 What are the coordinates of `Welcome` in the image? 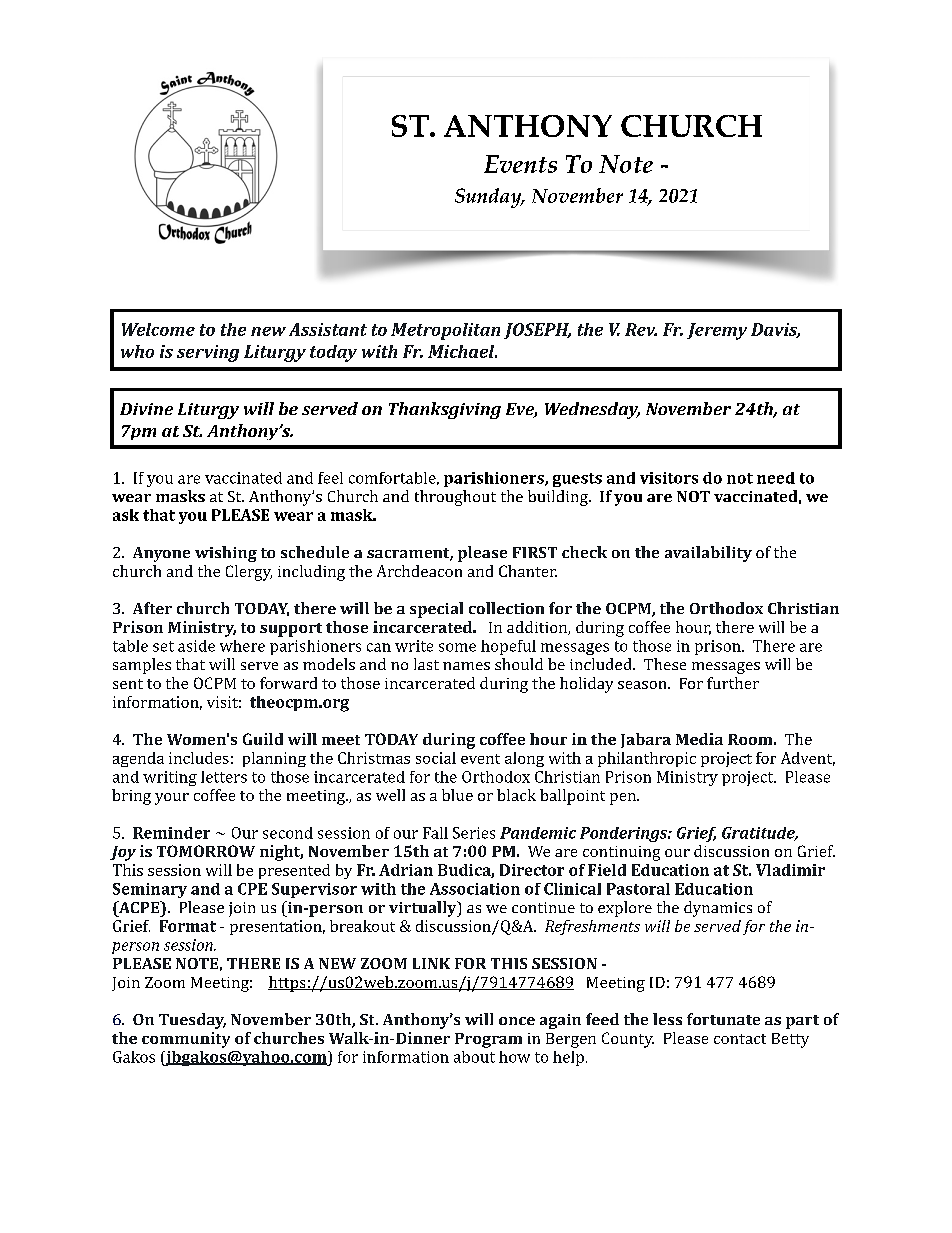 It's located at (158, 329).
